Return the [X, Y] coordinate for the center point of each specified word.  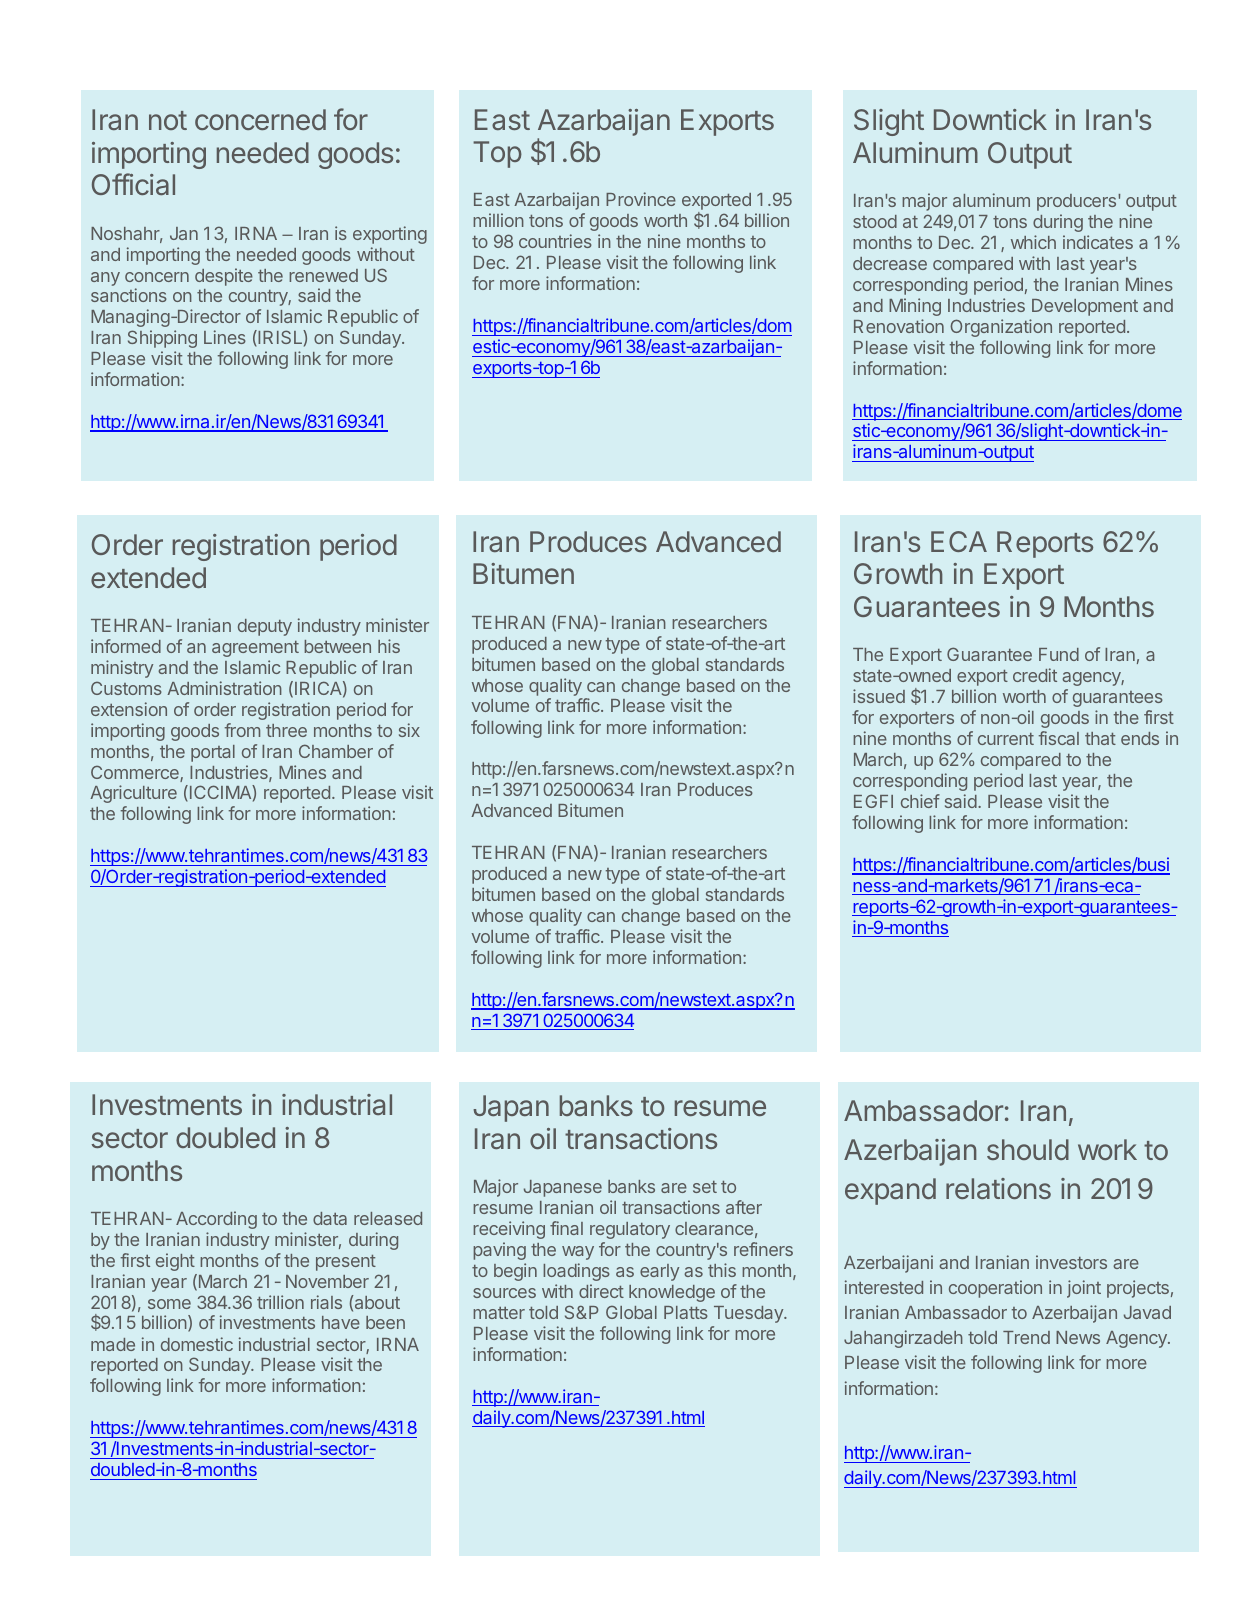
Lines [225, 337]
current [1006, 739]
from [242, 730]
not [168, 120]
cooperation [995, 1289]
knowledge [672, 1293]
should [1028, 1149]
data [330, 1218]
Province [641, 199]
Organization [1001, 328]
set [705, 1187]
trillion [280, 1302]
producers [1078, 202]
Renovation [899, 326]
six [409, 730]
